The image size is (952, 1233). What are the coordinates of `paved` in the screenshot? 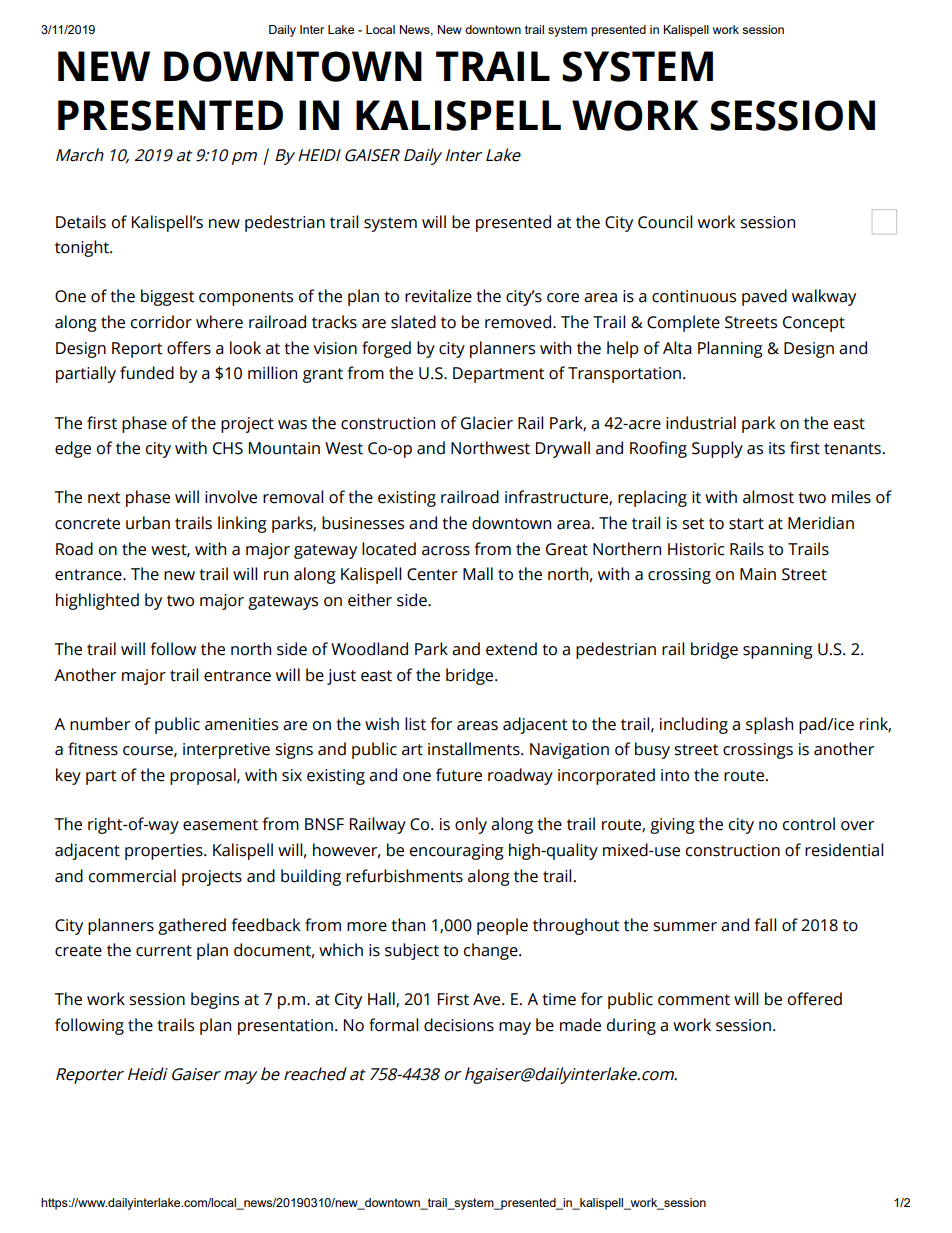 It's located at (764, 297).
